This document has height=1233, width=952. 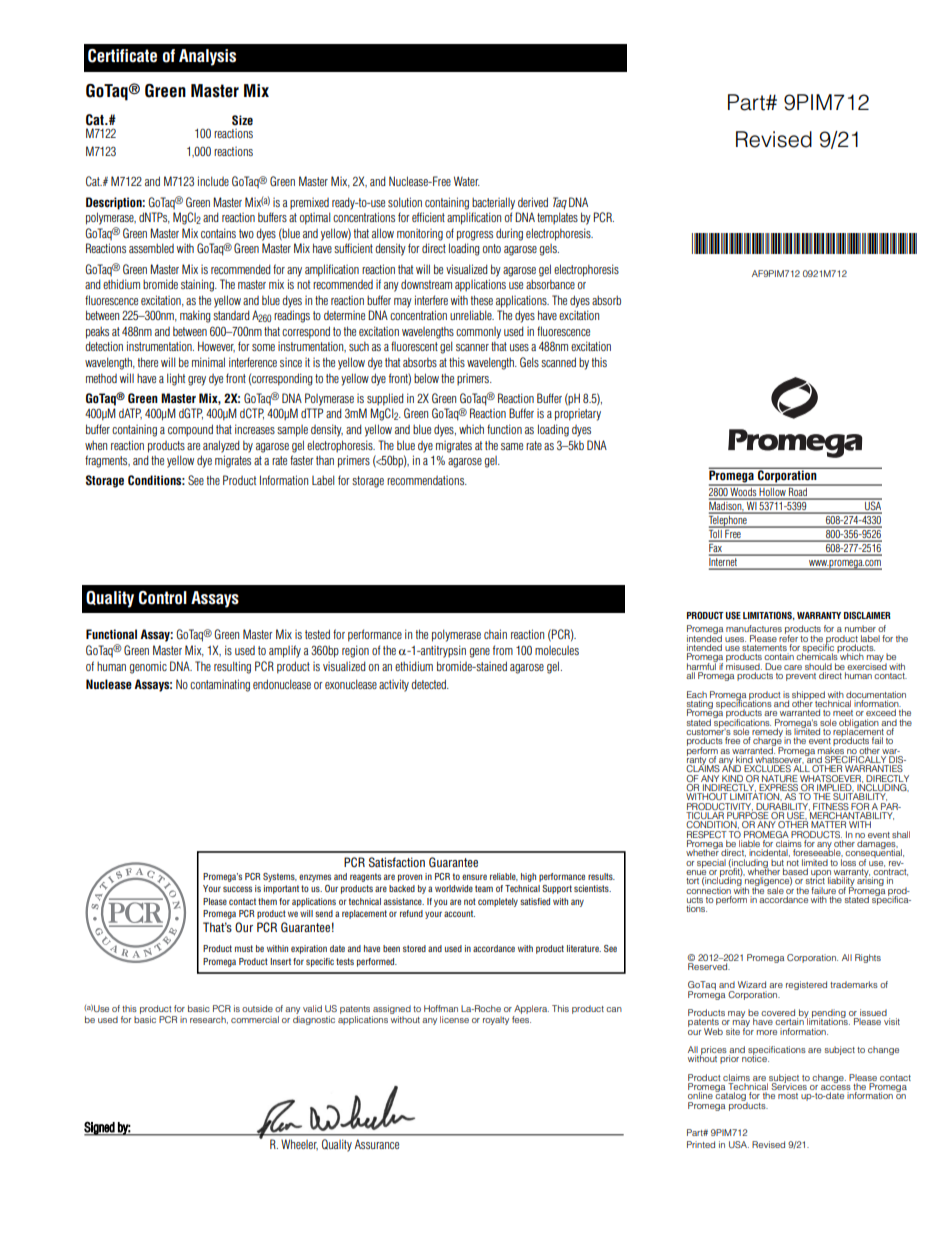 I want to click on Wheeler, so click(x=299, y=1145).
